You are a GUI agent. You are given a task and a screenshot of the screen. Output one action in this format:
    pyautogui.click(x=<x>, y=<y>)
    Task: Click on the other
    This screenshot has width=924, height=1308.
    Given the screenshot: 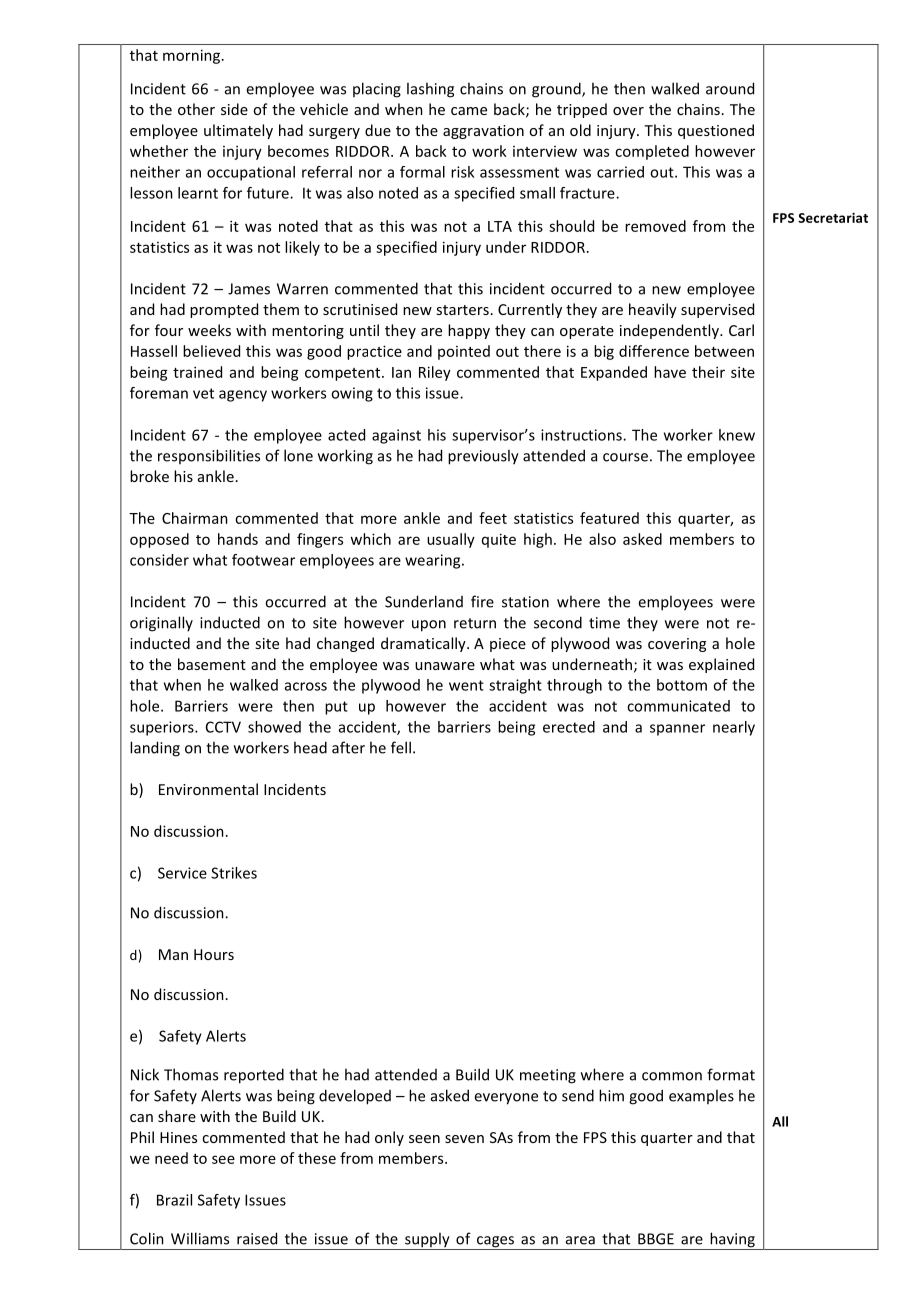 What is the action you would take?
    pyautogui.click(x=196, y=109)
